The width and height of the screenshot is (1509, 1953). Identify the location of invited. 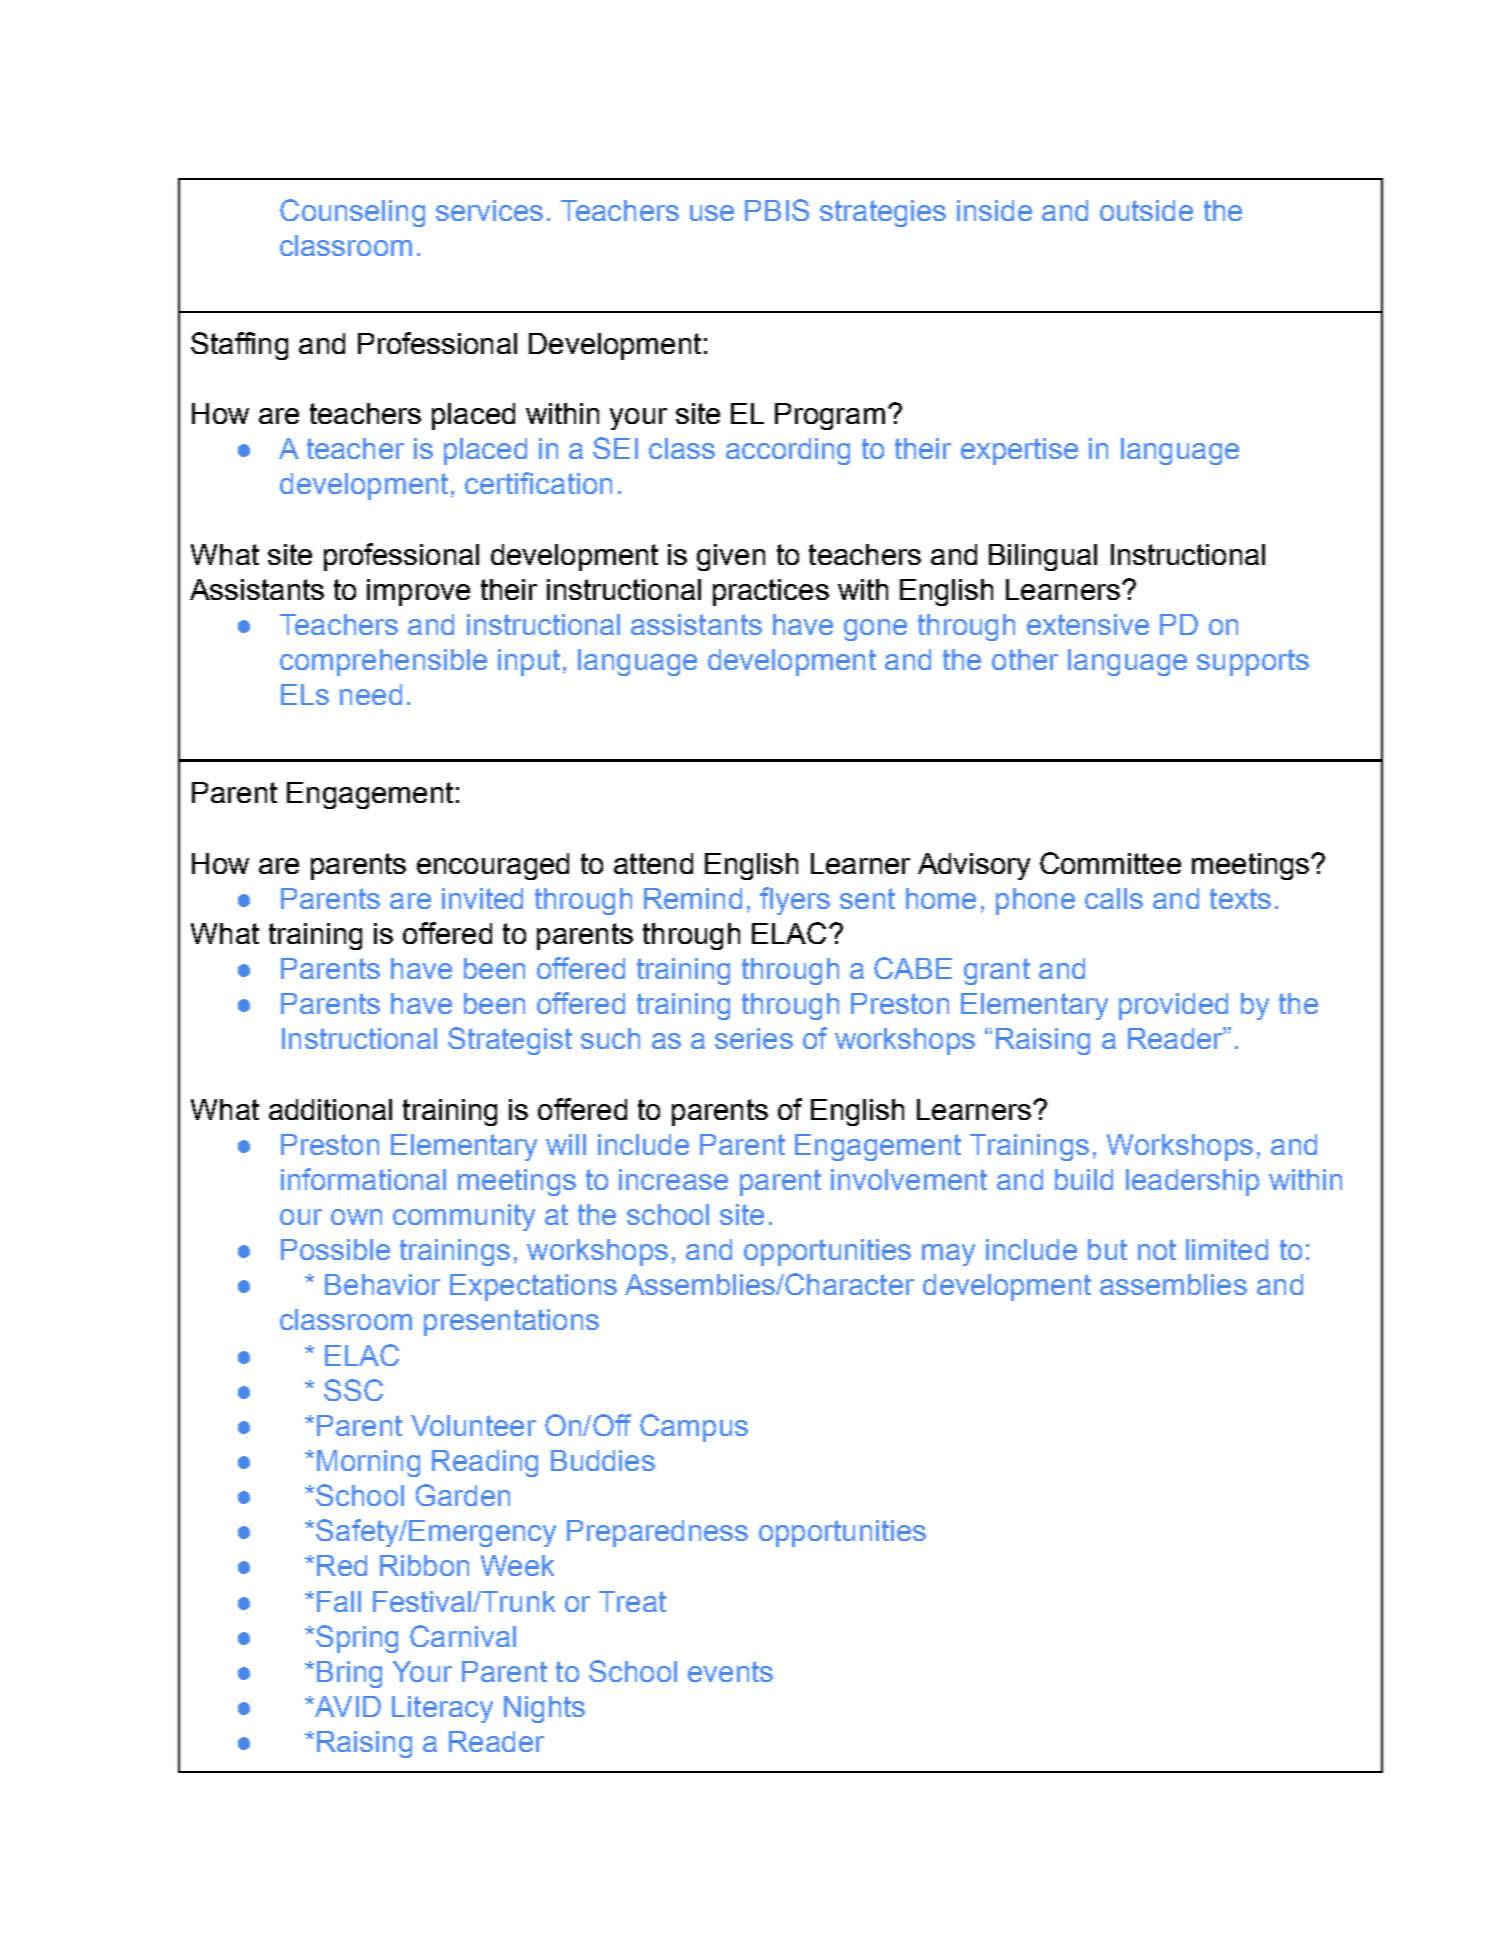
(482, 898).
